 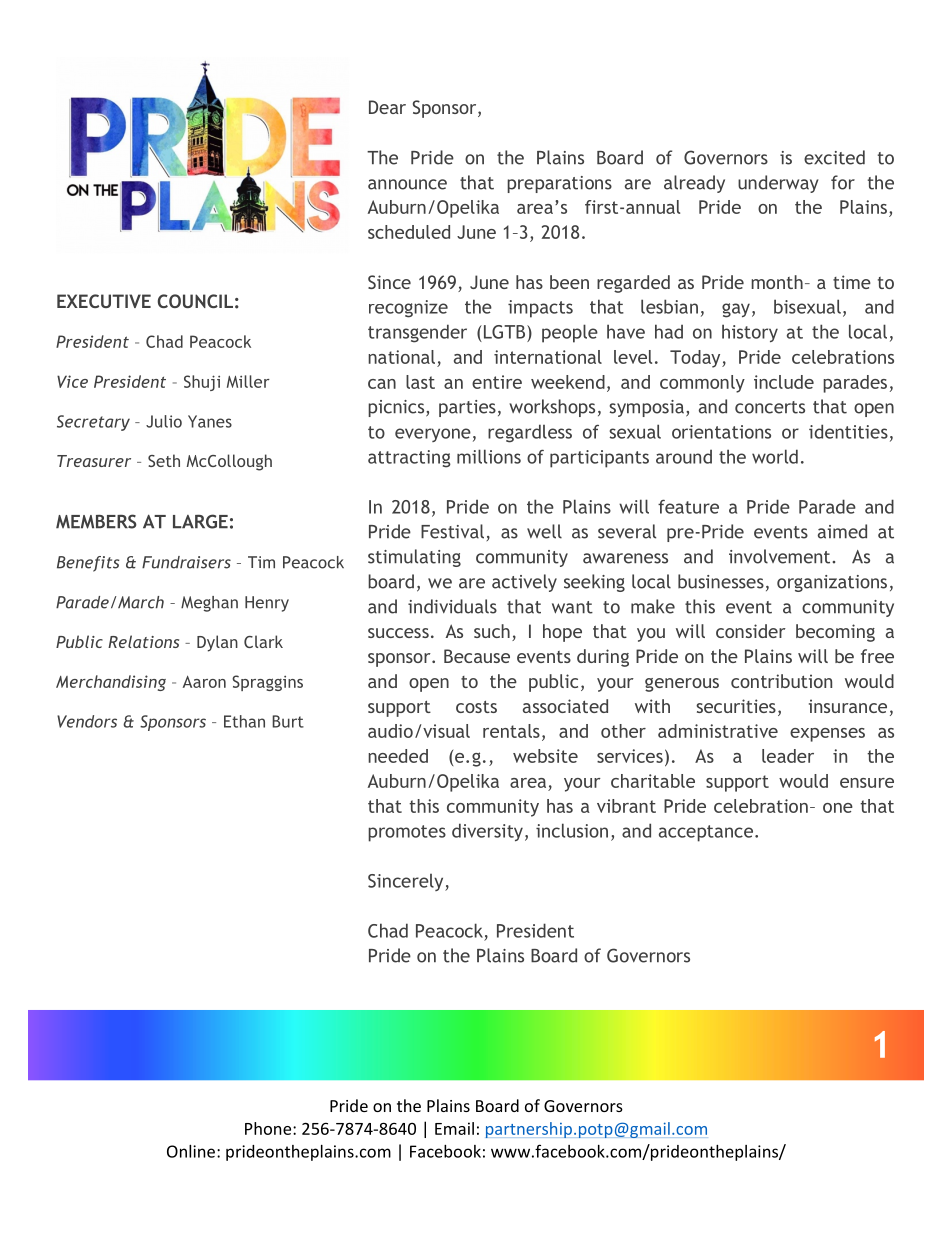 What do you see at coordinates (834, 157) in the screenshot?
I see `excited` at bounding box center [834, 157].
